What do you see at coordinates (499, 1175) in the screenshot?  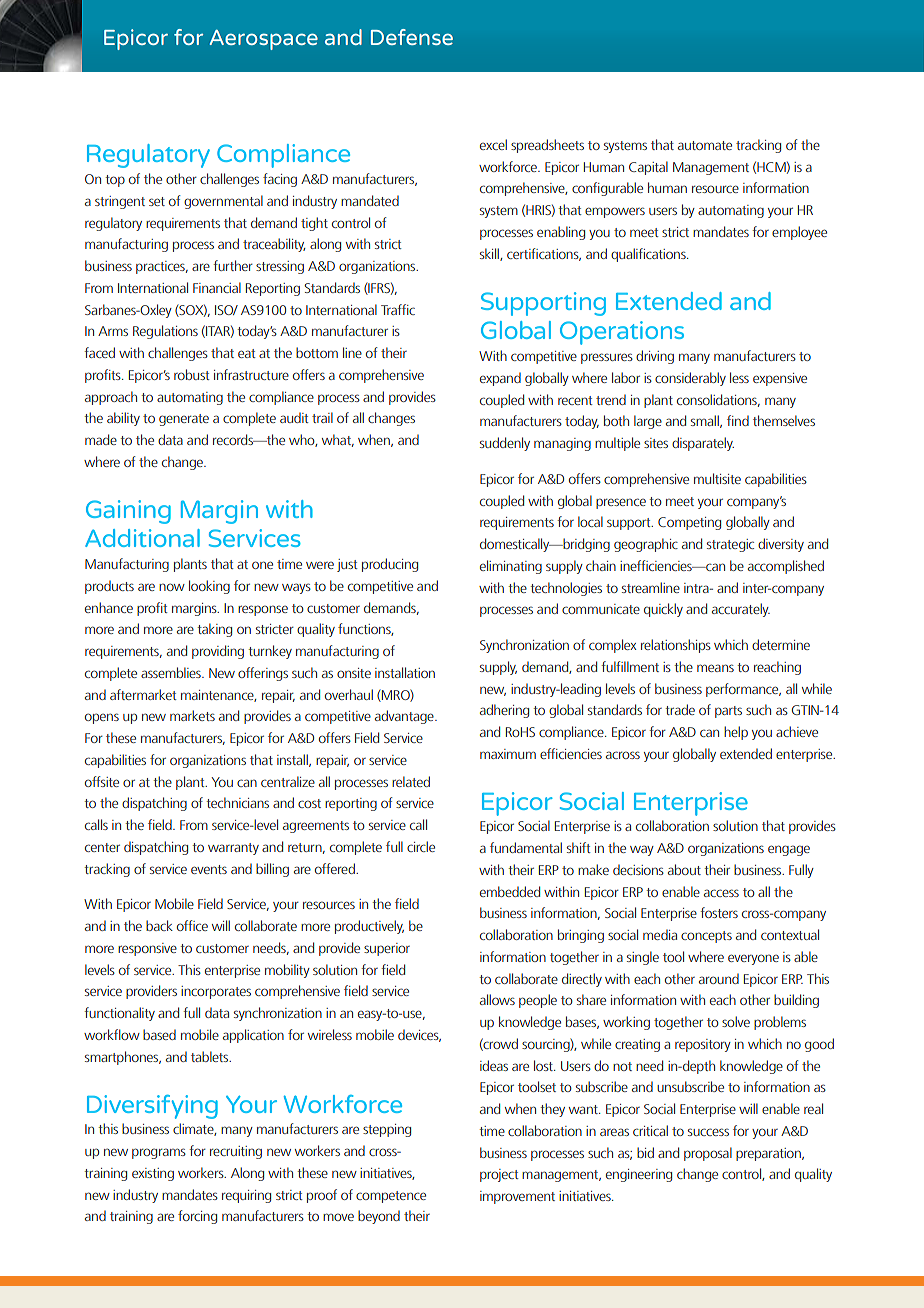 I see `project` at bounding box center [499, 1175].
